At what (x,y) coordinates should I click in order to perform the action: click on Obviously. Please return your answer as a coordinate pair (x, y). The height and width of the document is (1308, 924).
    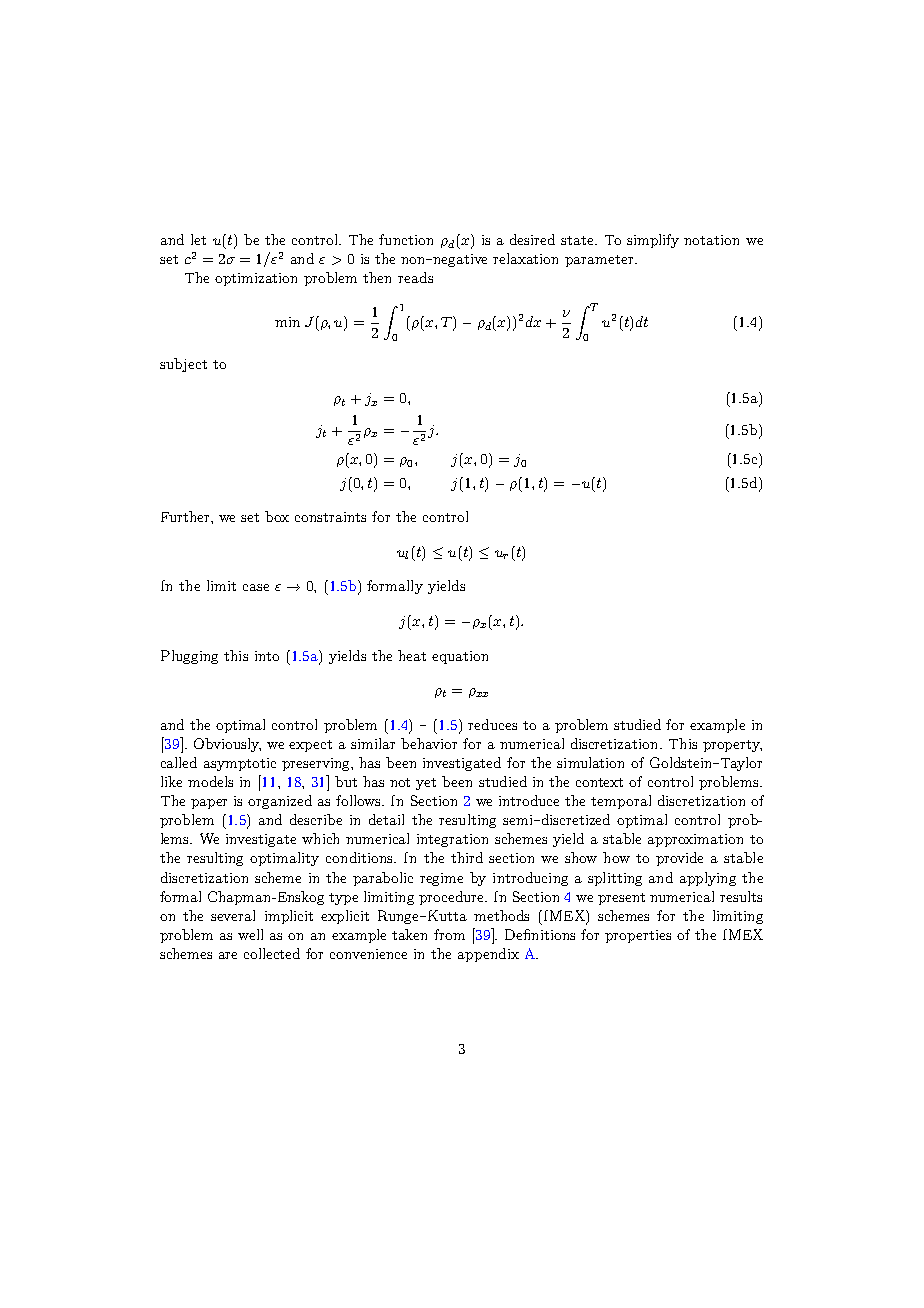
    Looking at the image, I should click on (227, 745).
